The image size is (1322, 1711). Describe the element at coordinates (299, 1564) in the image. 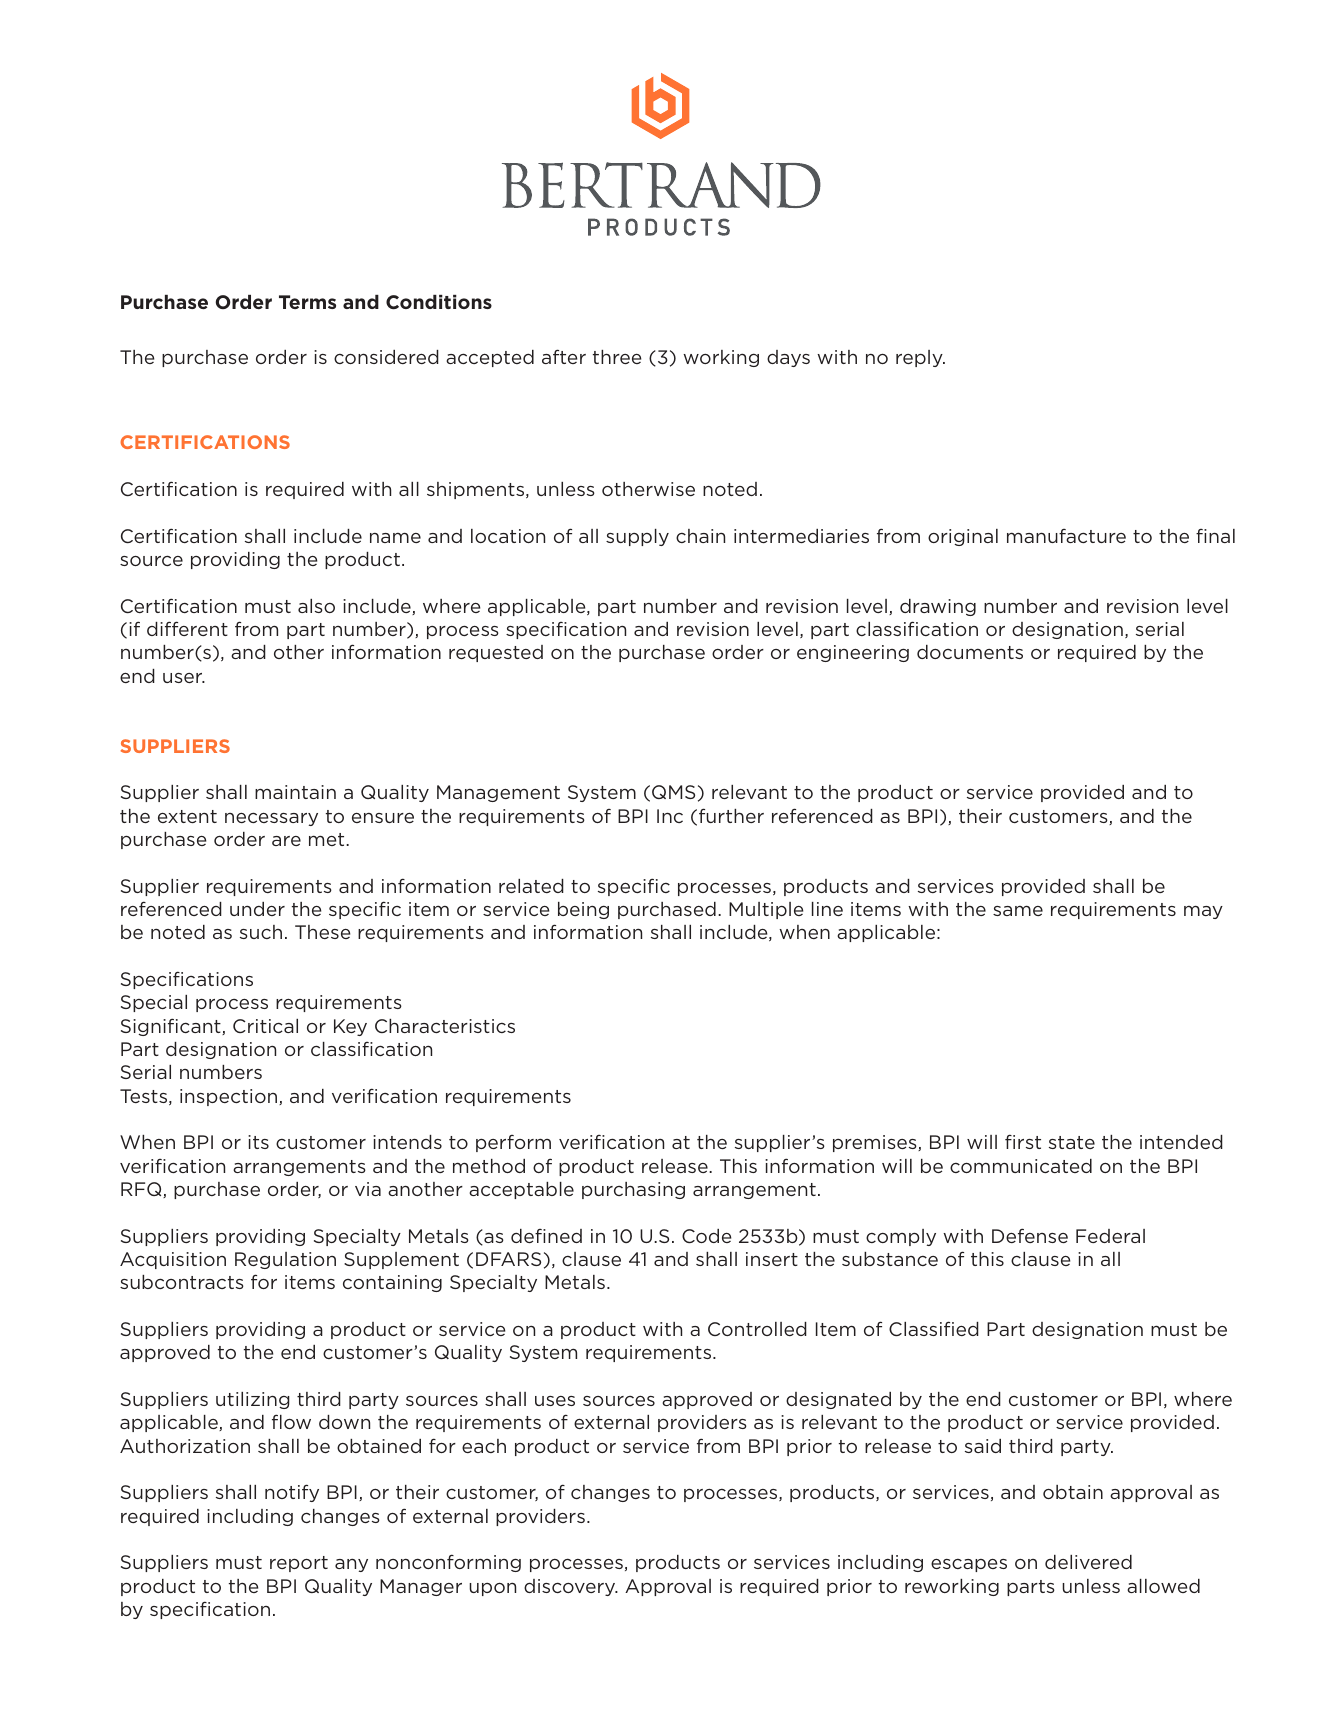

I see `report` at that location.
